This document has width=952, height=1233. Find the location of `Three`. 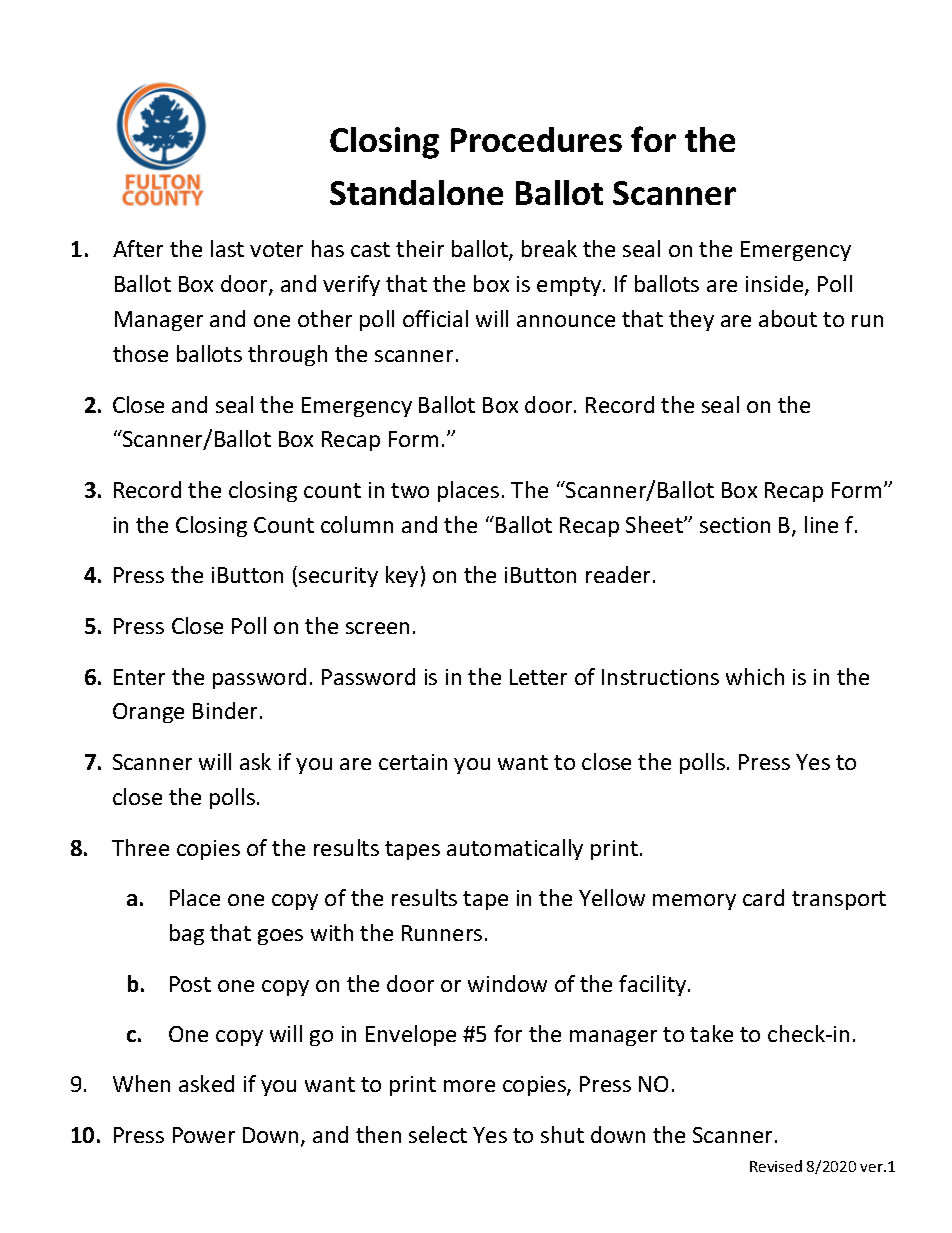

Three is located at coordinates (140, 847).
